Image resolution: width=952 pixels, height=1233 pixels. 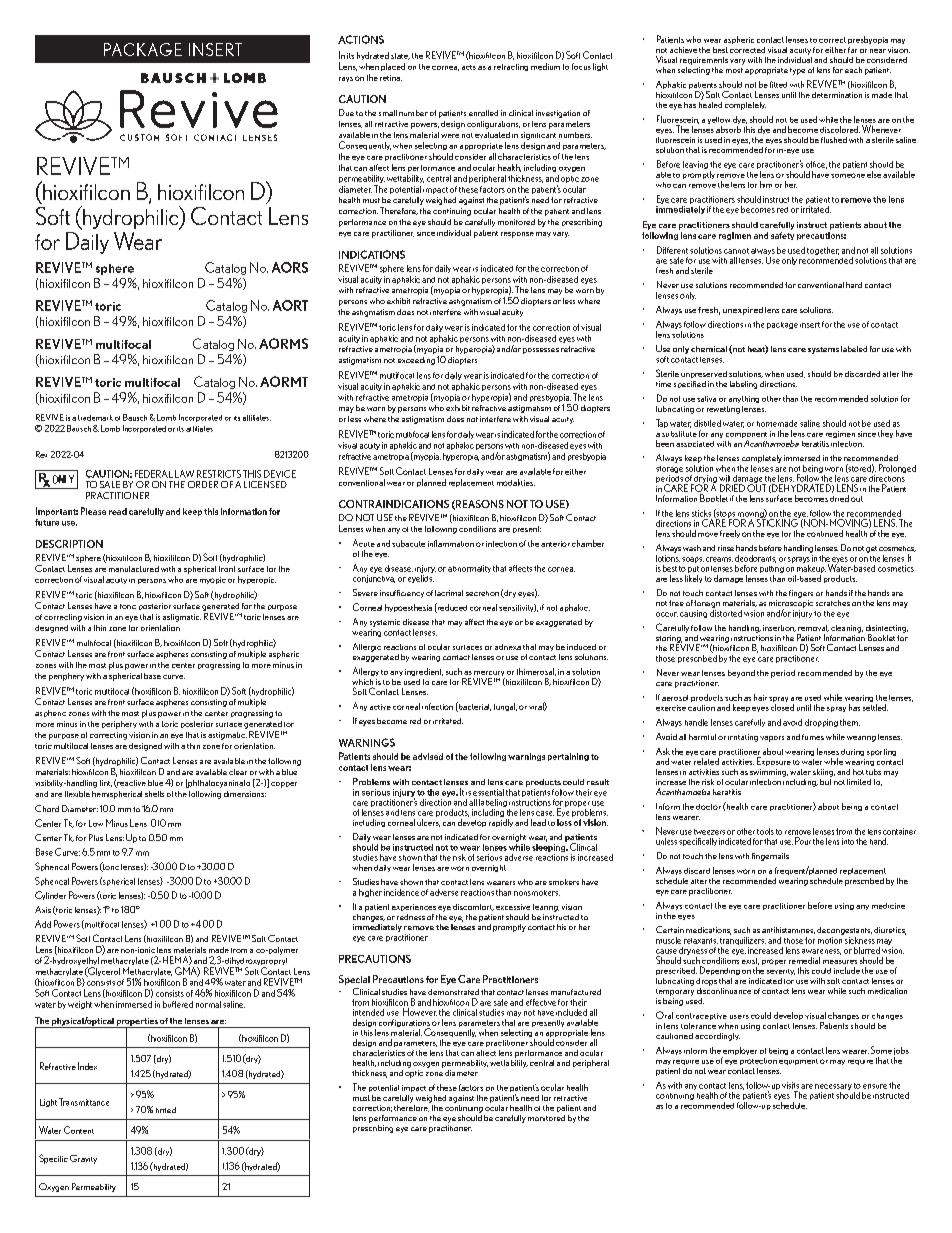 What do you see at coordinates (790, 1085) in the screenshot?
I see `visits` at bounding box center [790, 1085].
